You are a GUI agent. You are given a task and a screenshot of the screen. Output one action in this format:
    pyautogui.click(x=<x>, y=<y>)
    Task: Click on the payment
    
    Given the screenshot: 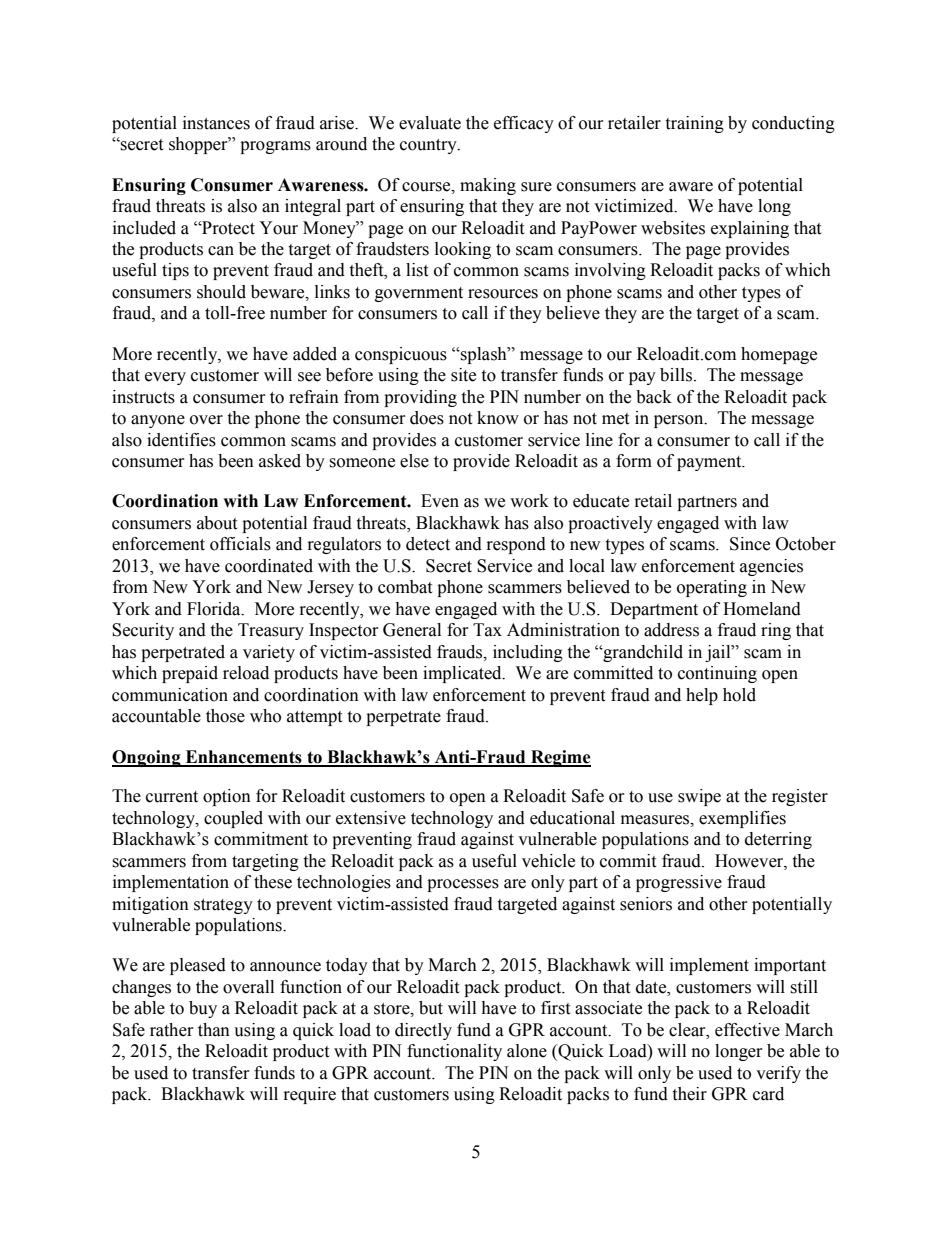 What is the action you would take?
    pyautogui.click(x=710, y=463)
